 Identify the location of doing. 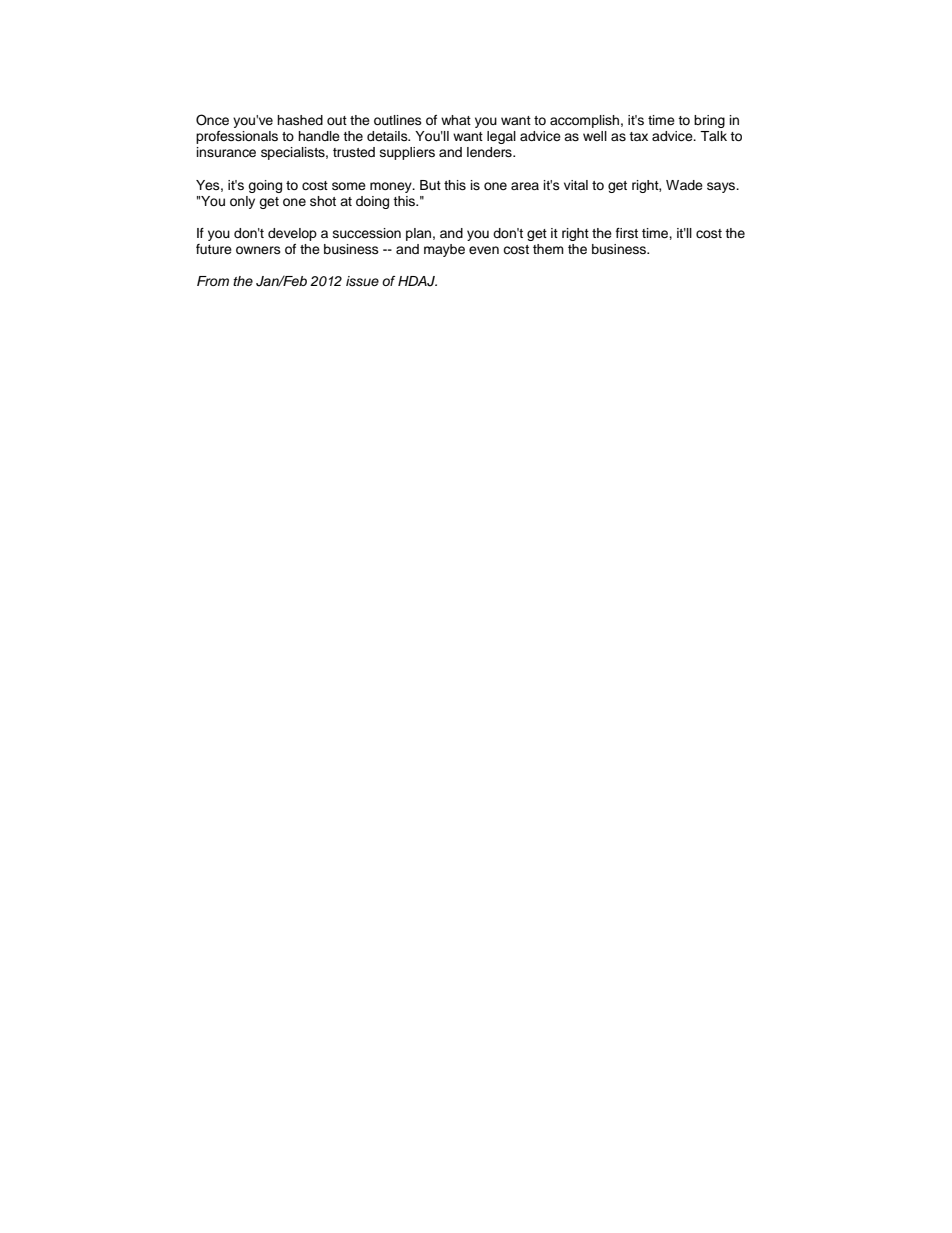
(372, 202).
